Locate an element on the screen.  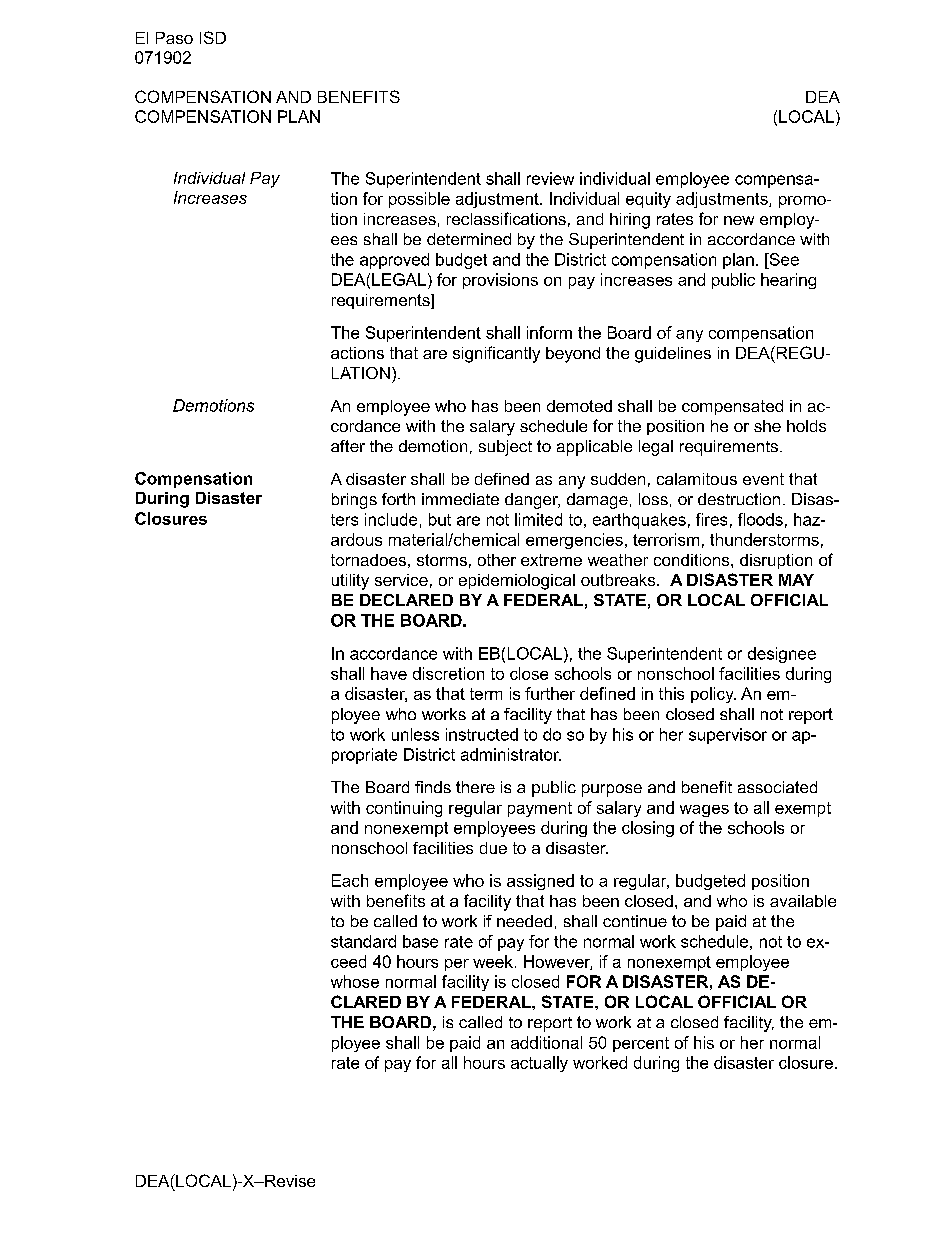
review is located at coordinates (550, 178).
